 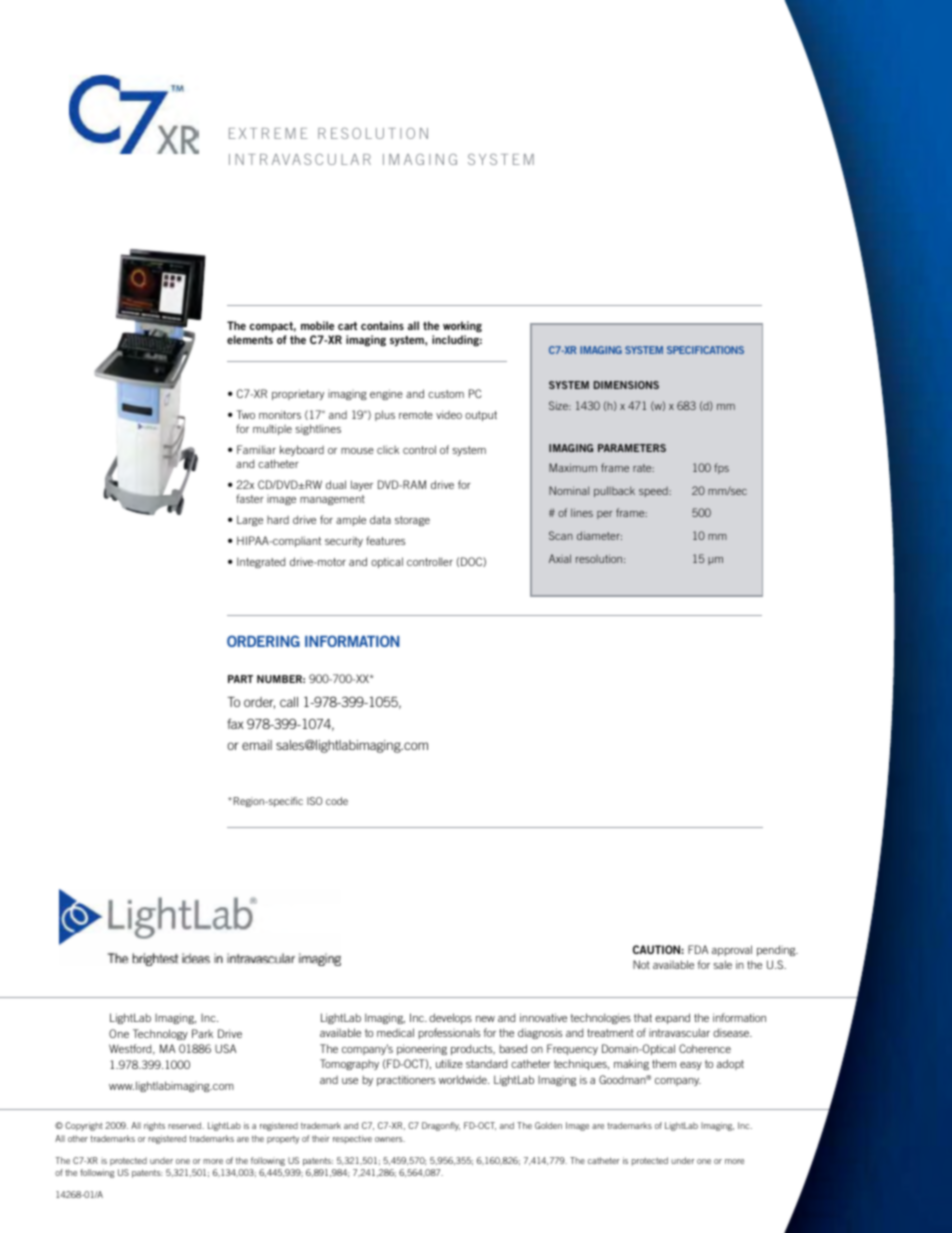 What do you see at coordinates (626, 385) in the page?
I see `dimensions` at bounding box center [626, 385].
